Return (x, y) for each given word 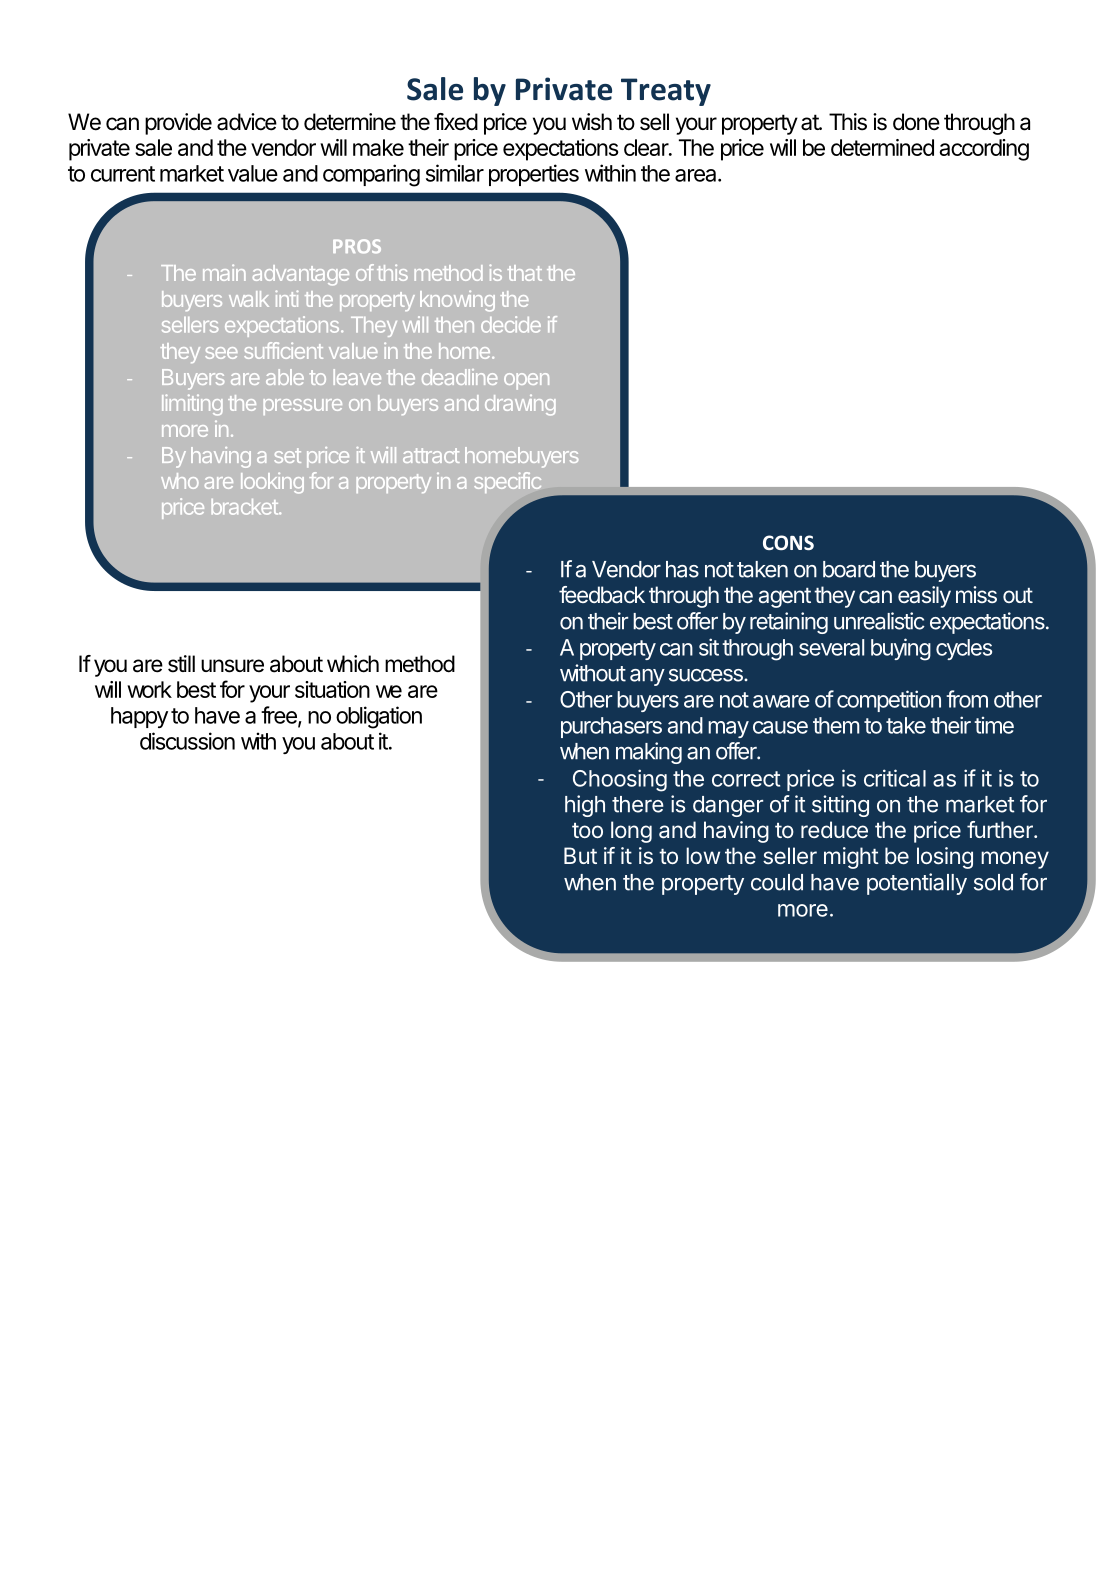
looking (272, 483)
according (984, 150)
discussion (187, 741)
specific (507, 482)
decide (511, 324)
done (916, 122)
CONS (788, 542)
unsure (232, 666)
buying (901, 649)
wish (592, 122)
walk (249, 299)
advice (247, 122)
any (647, 677)
